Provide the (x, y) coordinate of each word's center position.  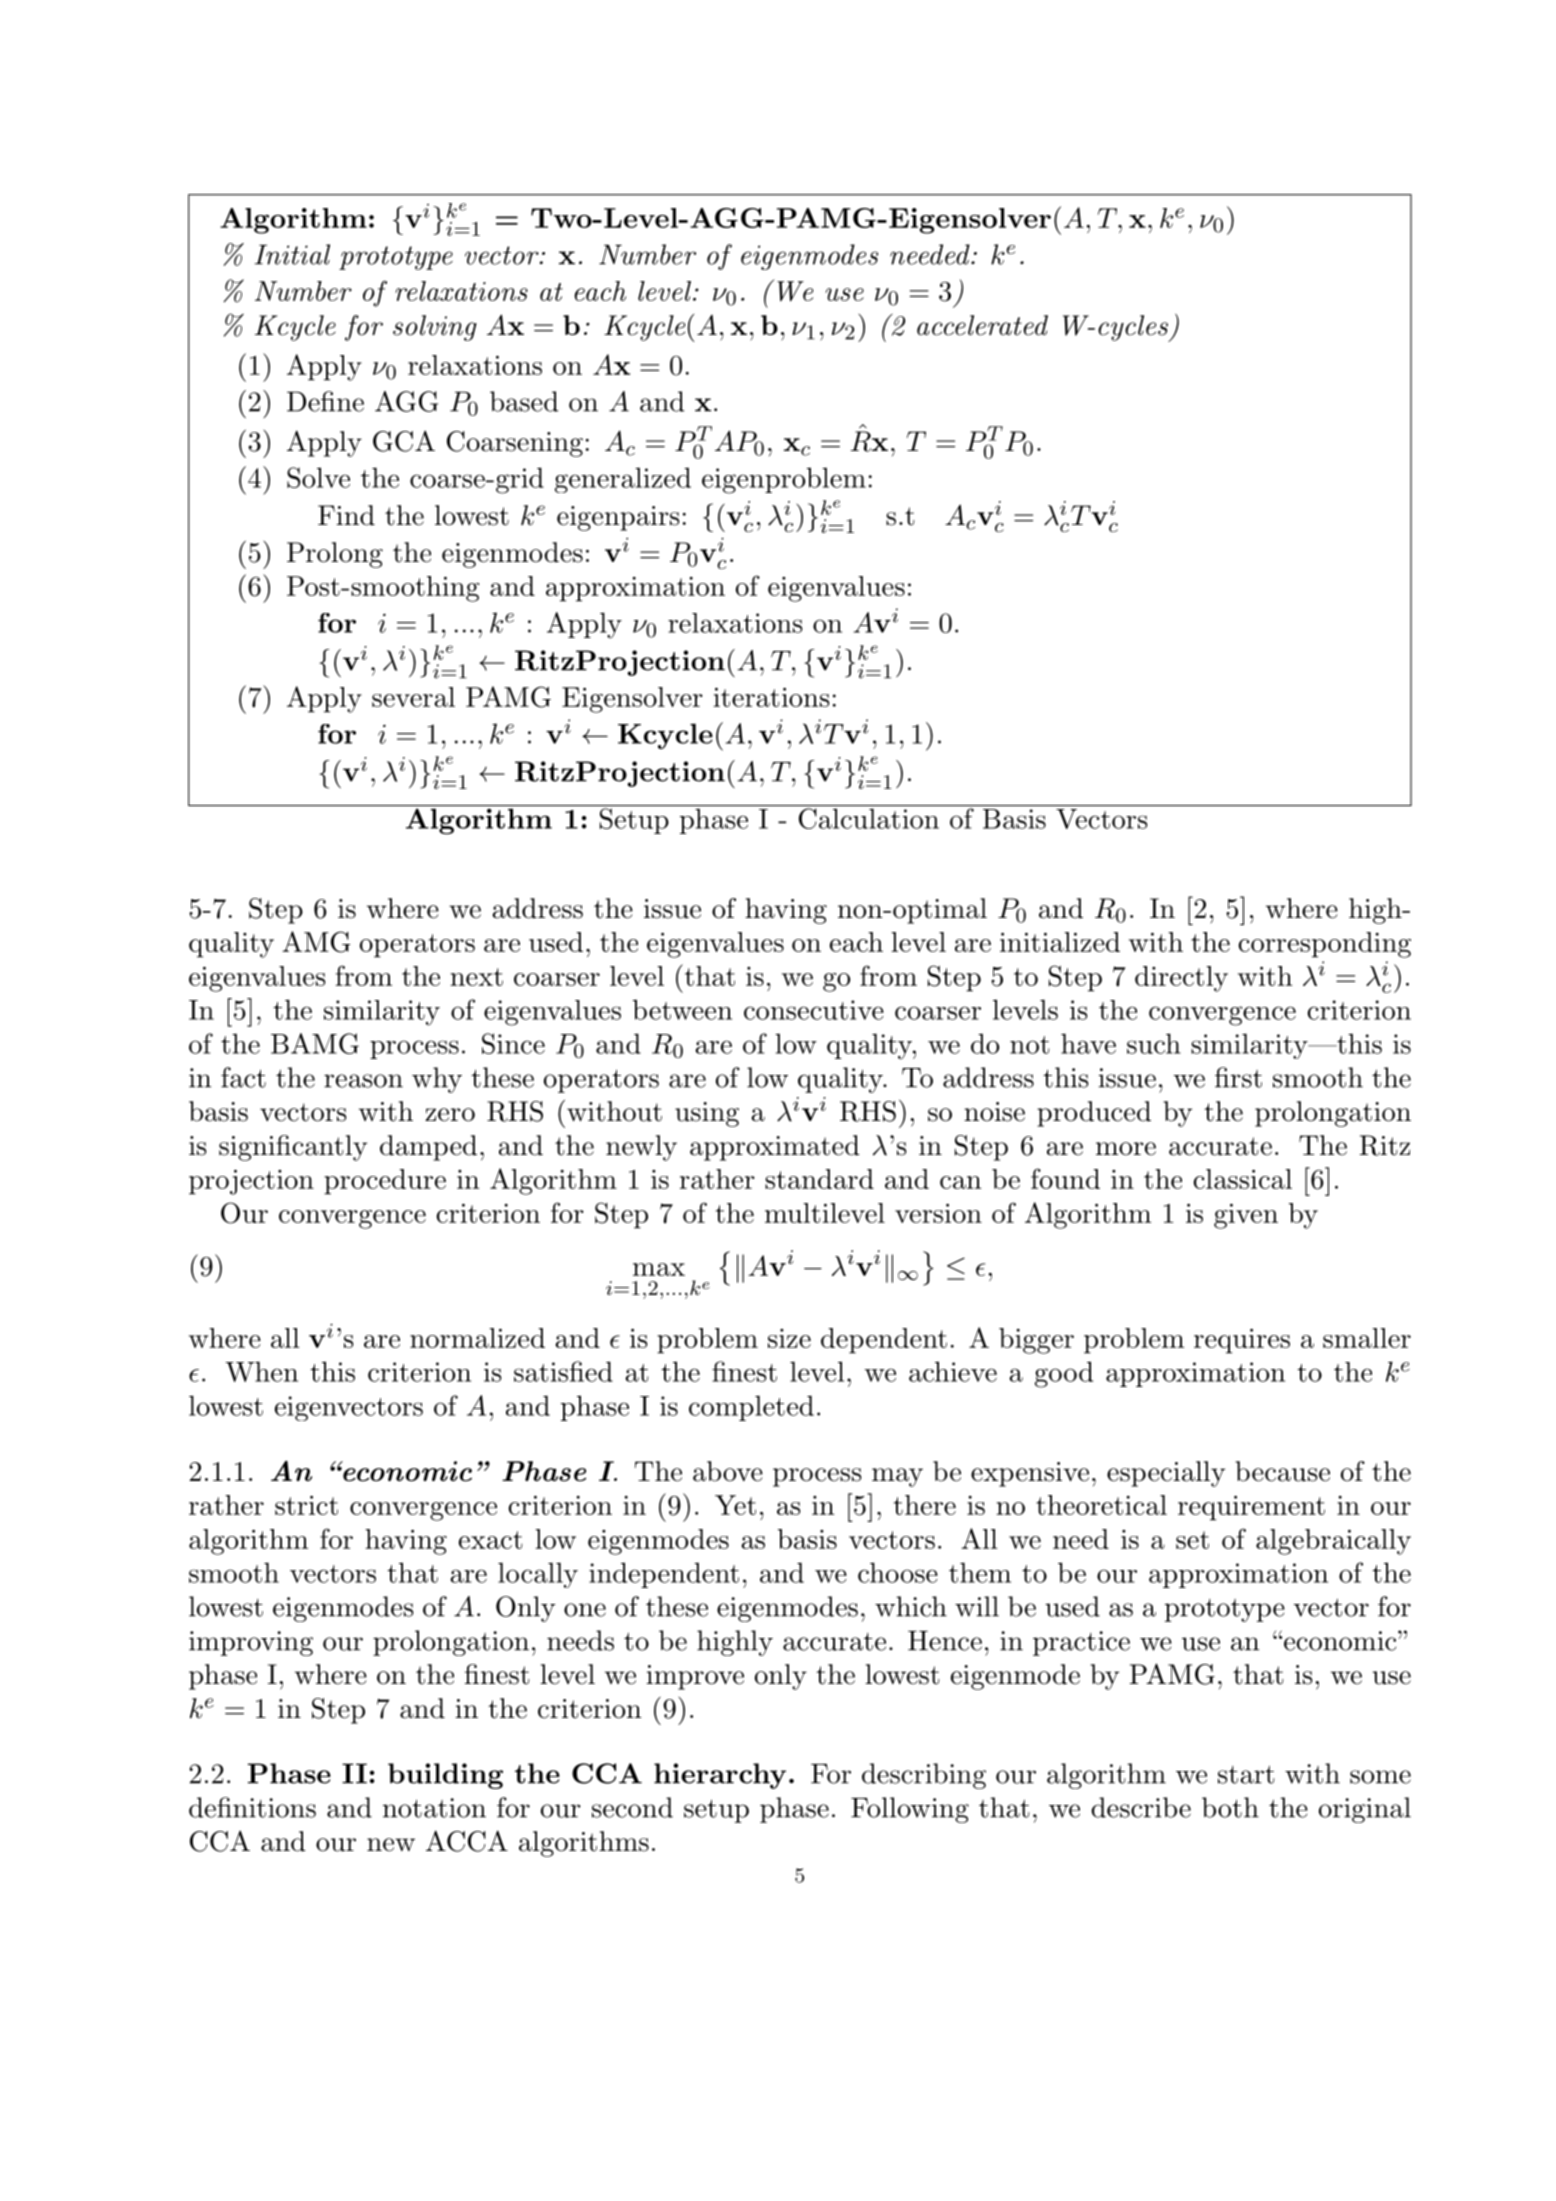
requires (1242, 1341)
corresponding (1324, 945)
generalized (623, 480)
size (789, 1338)
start (1246, 1774)
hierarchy (720, 1776)
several (413, 697)
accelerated (982, 325)
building (445, 1776)
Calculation (869, 818)
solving (435, 328)
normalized (477, 1338)
